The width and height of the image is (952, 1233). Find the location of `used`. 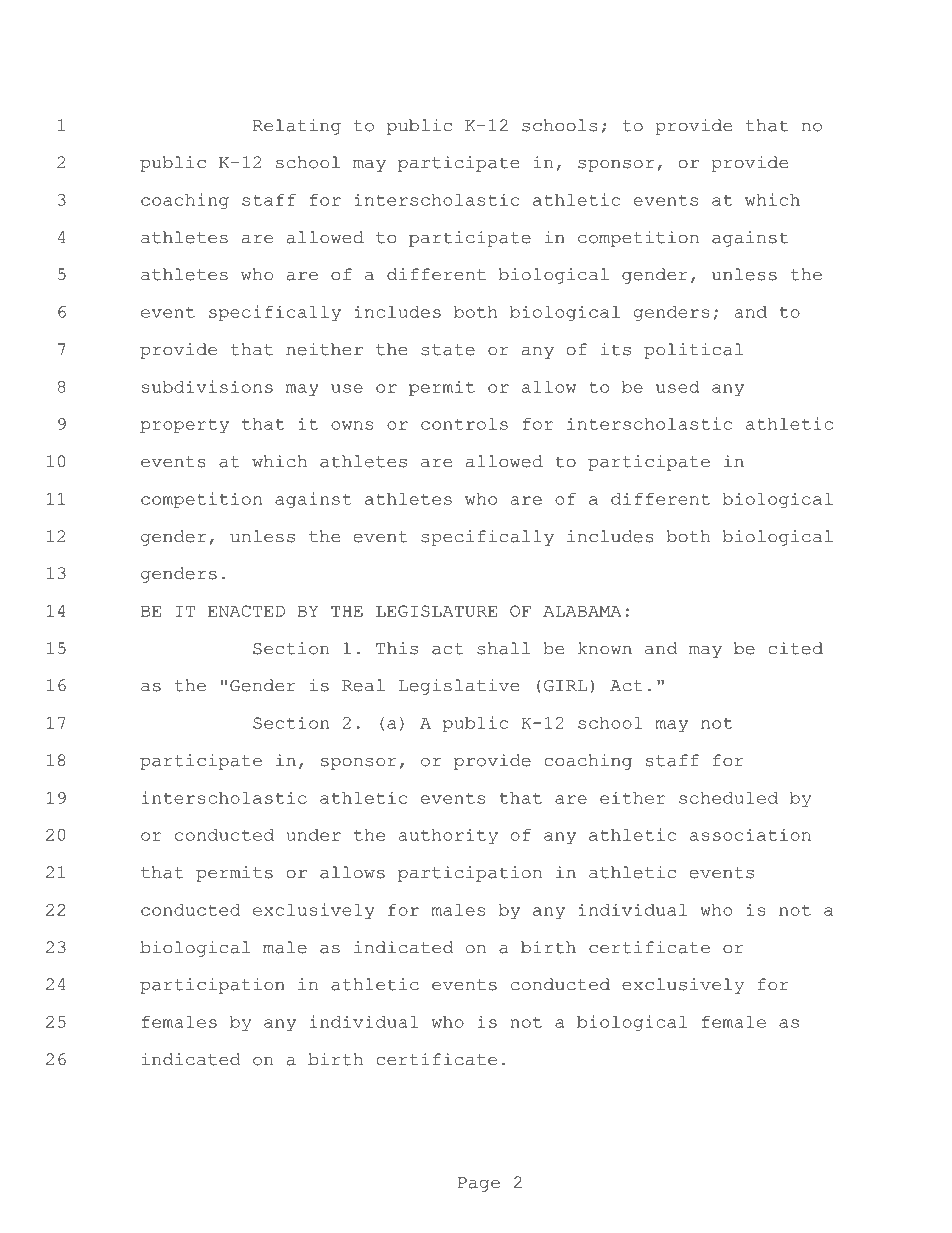

used is located at coordinates (678, 387).
